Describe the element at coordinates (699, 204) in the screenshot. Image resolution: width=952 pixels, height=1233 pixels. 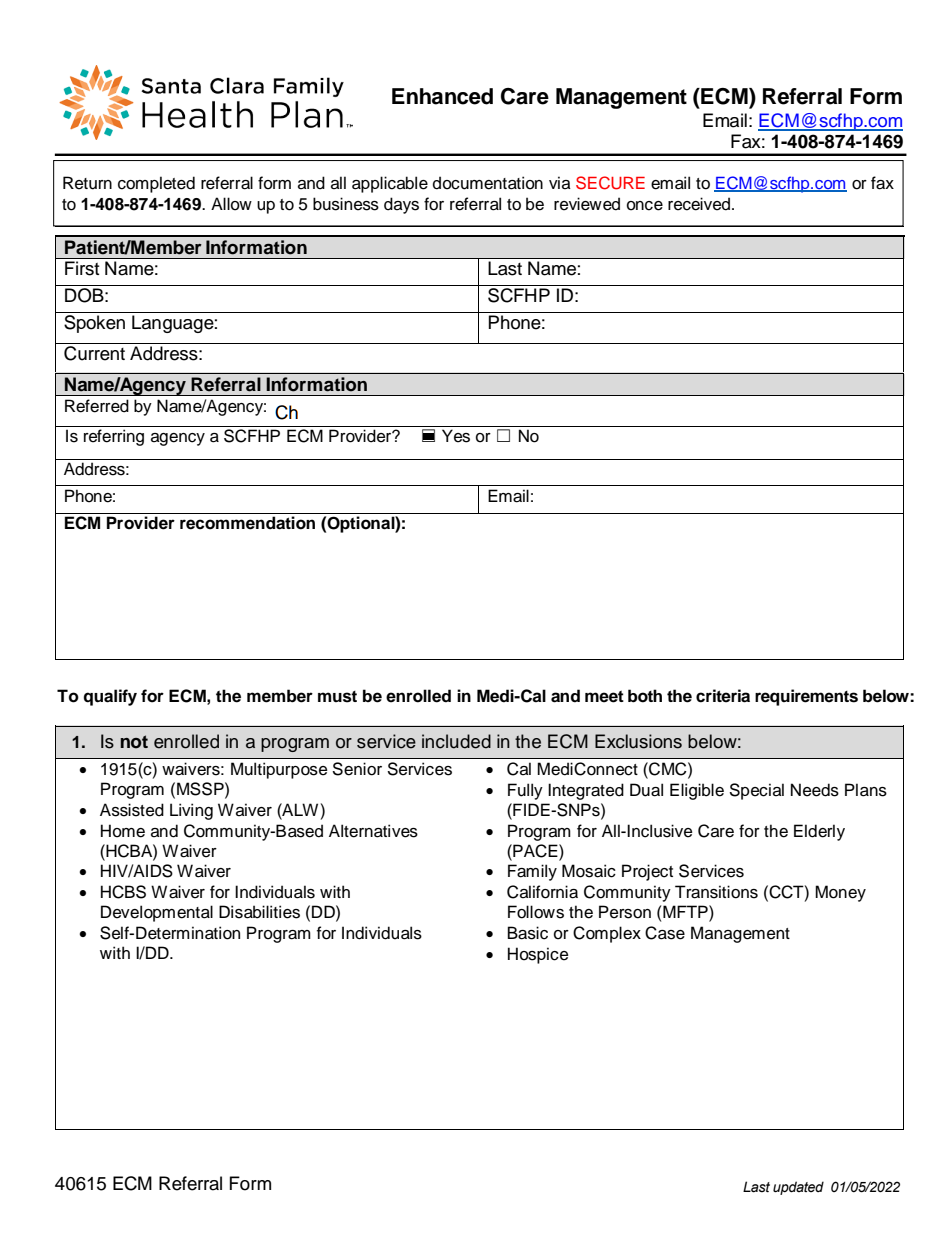
I see `received` at that location.
